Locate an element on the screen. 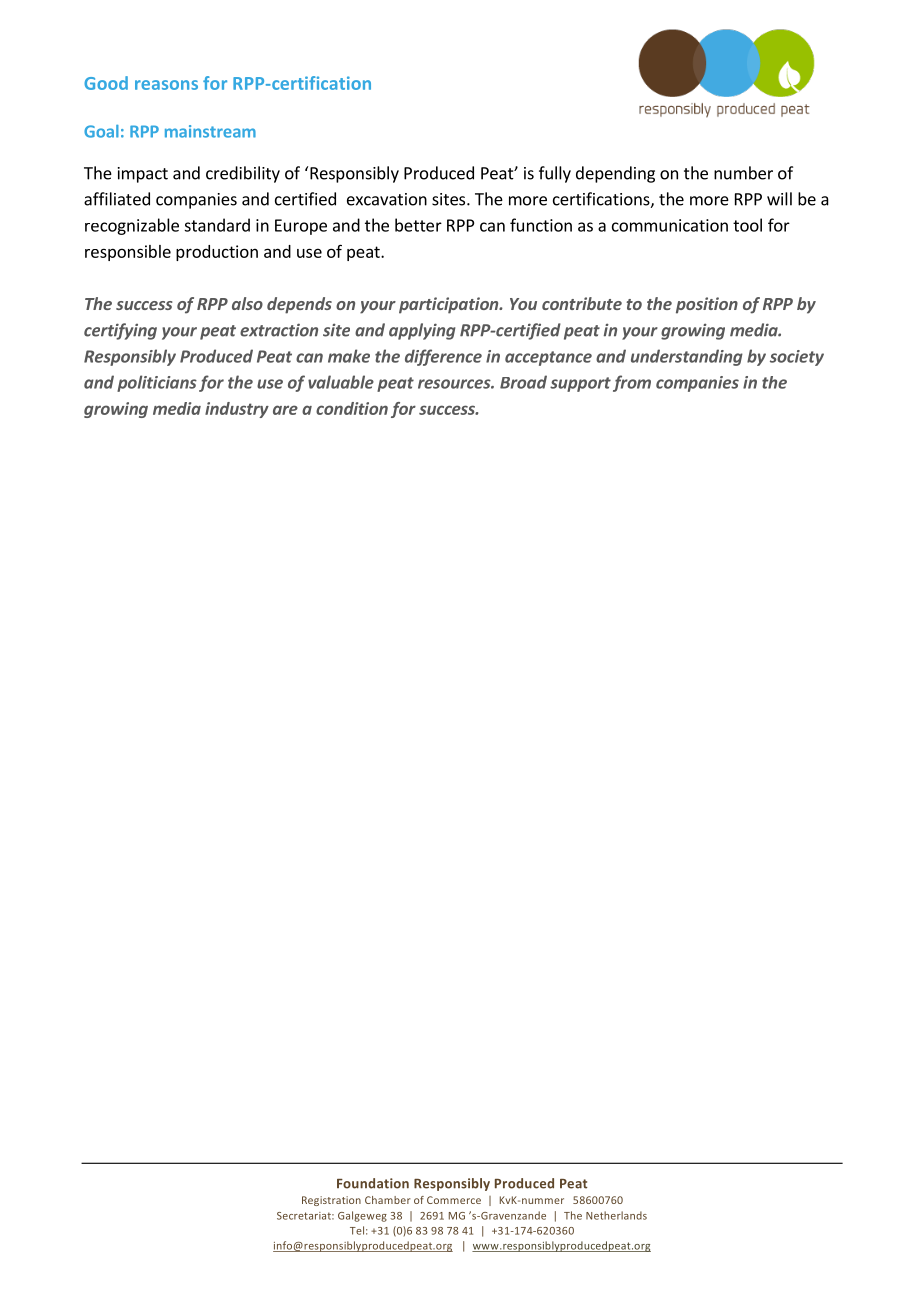  excavation is located at coordinates (387, 199).
